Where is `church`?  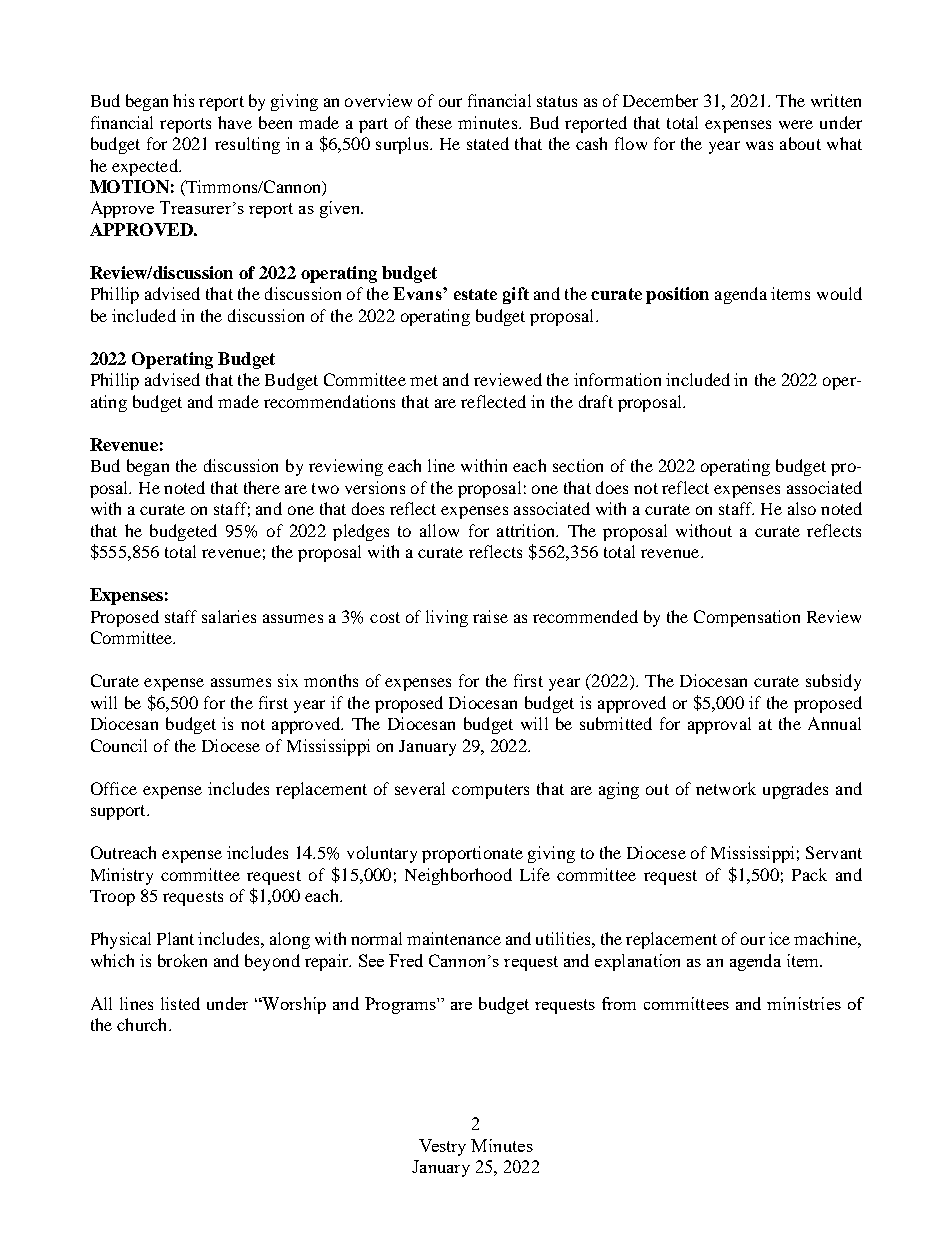 church is located at coordinates (143, 1024).
